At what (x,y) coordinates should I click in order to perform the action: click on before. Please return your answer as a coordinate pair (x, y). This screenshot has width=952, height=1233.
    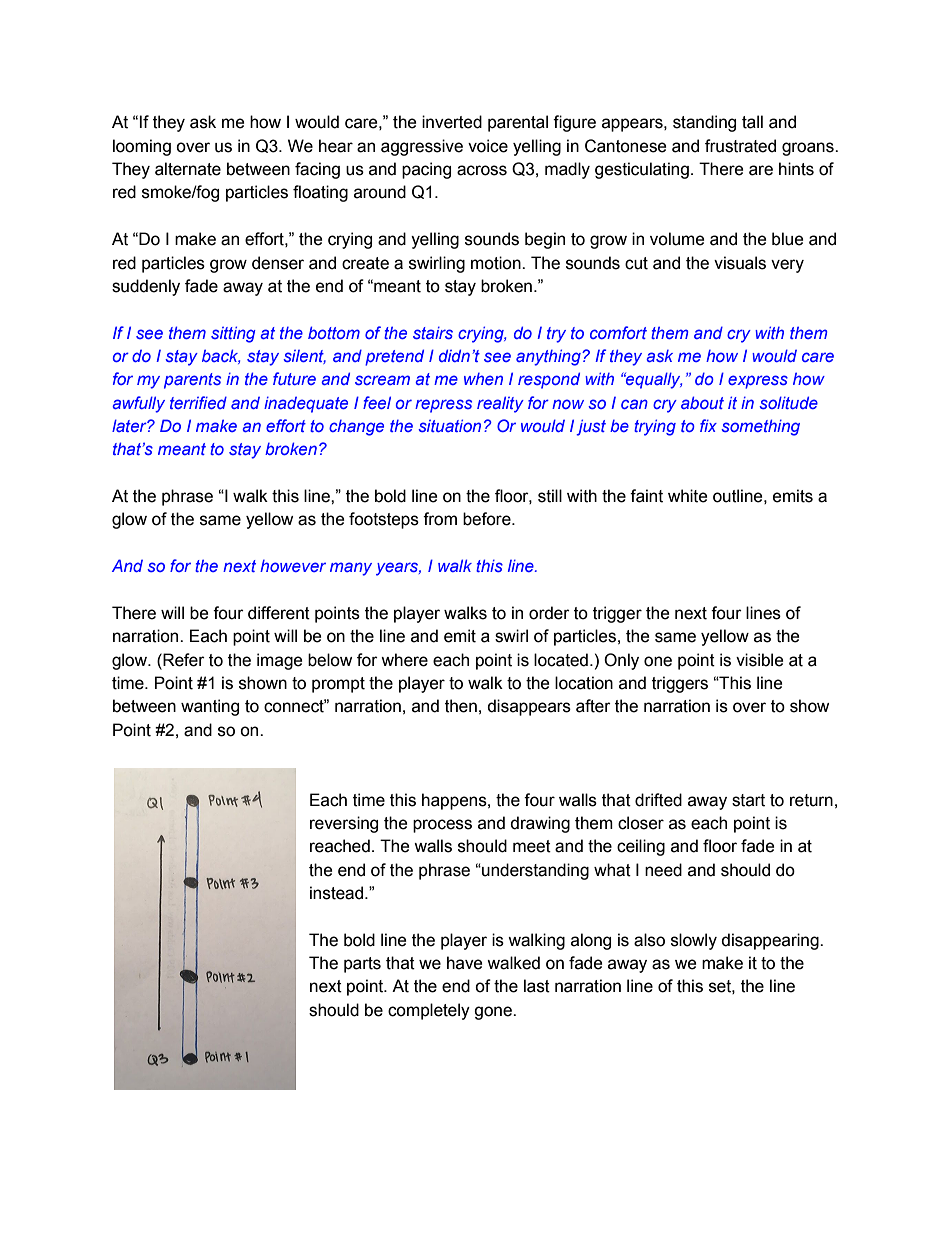
    Looking at the image, I should click on (488, 519).
